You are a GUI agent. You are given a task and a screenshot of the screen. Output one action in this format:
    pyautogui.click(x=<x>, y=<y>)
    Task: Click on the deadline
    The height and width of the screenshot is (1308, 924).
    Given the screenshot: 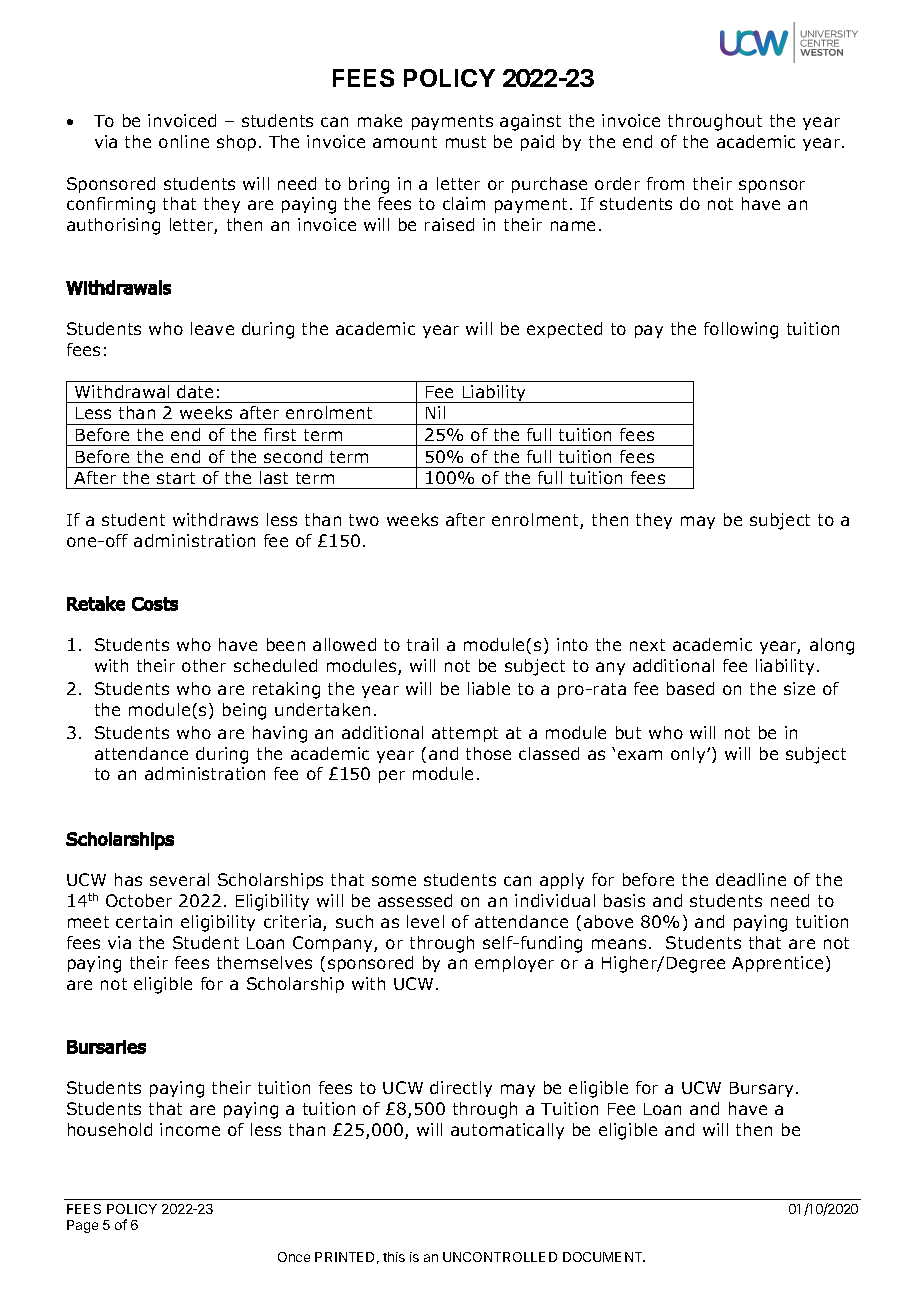 What is the action you would take?
    pyautogui.click(x=751, y=879)
